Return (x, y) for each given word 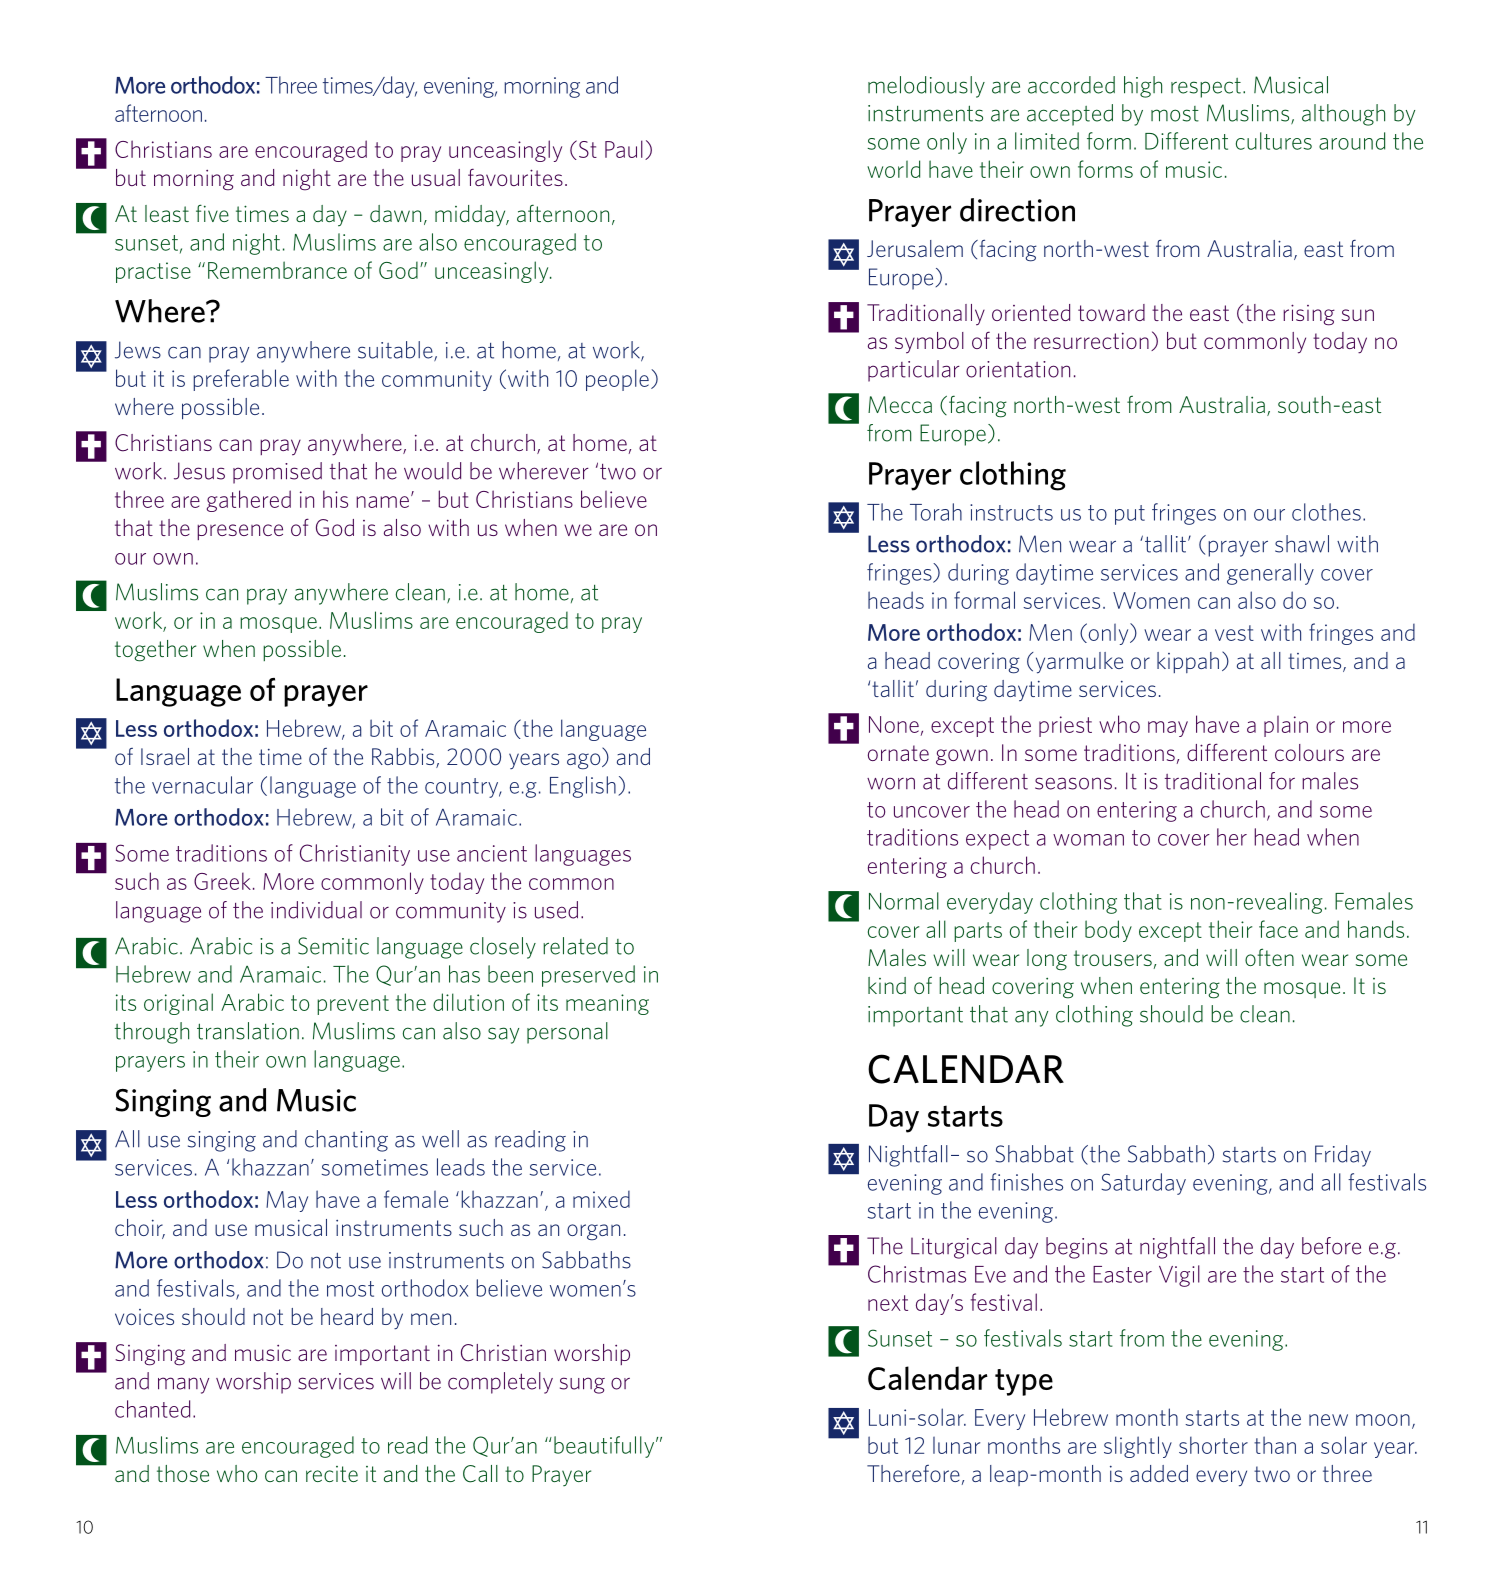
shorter (1213, 1445)
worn (891, 783)
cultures (1274, 141)
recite (332, 1474)
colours (1309, 752)
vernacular (202, 785)
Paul (624, 149)
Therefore (913, 1473)
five (212, 213)
